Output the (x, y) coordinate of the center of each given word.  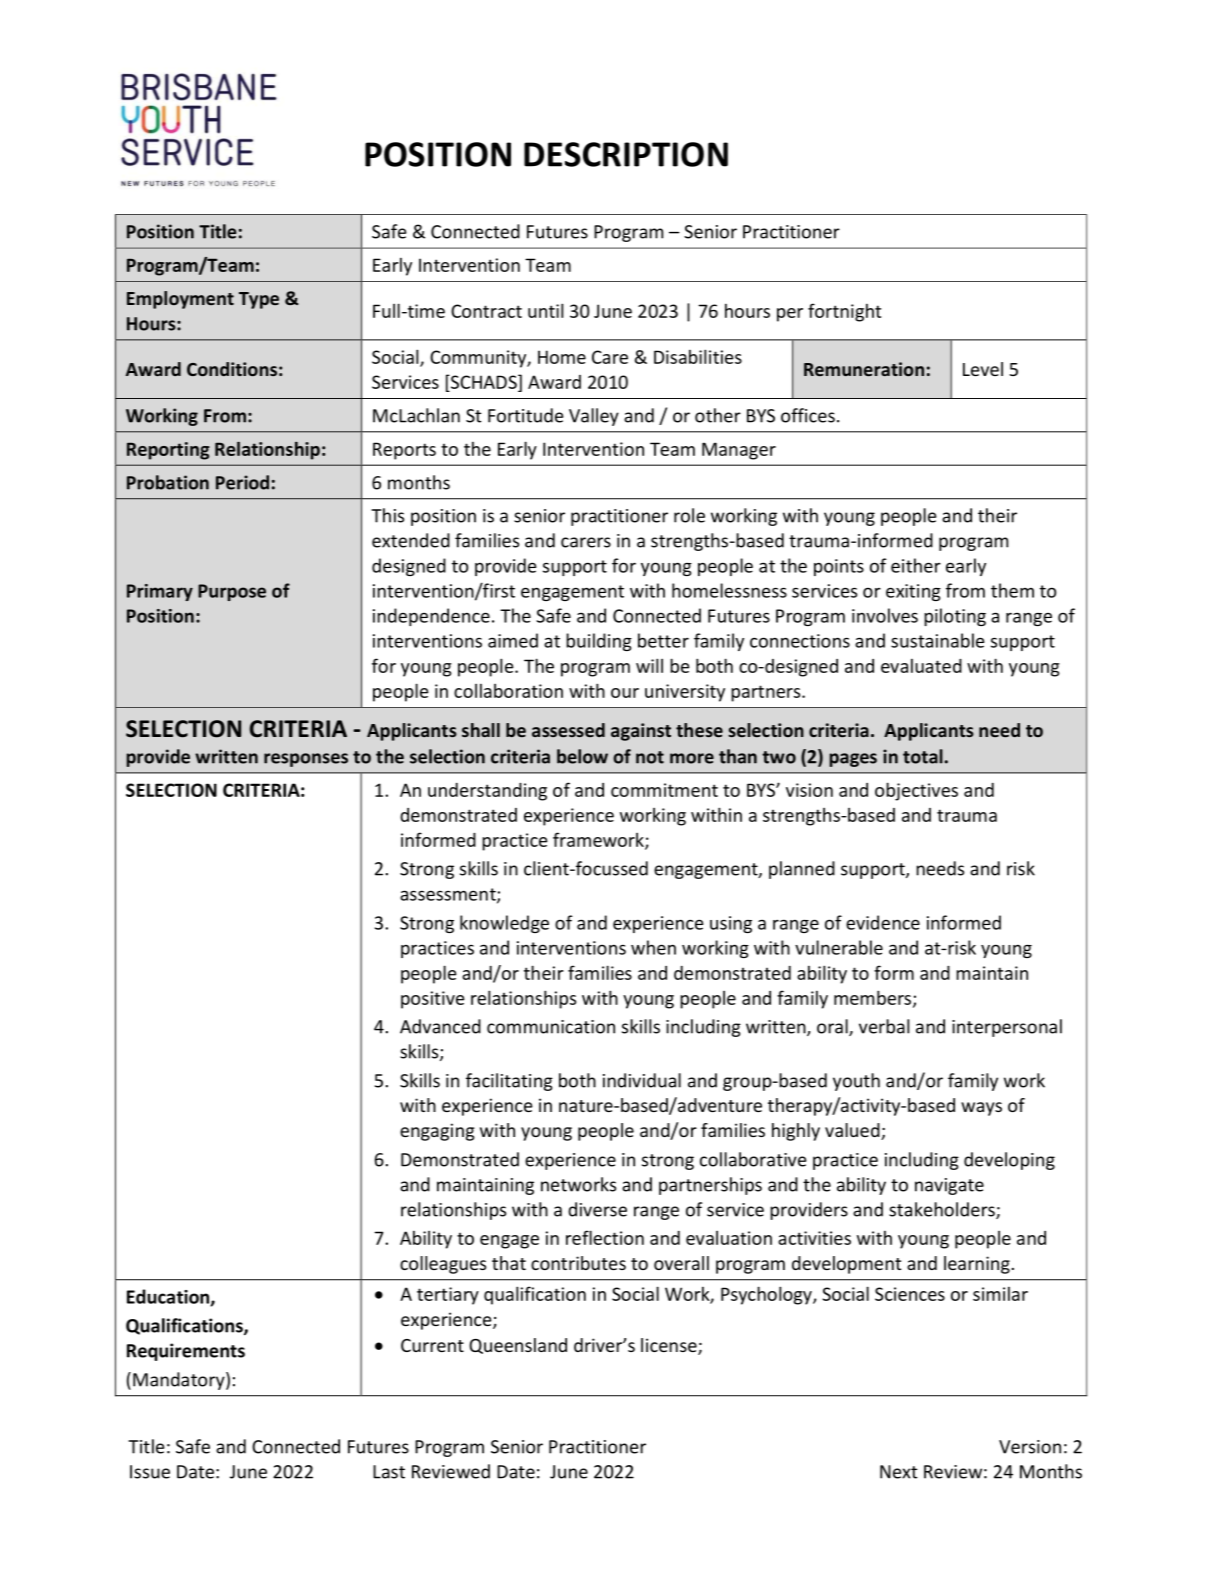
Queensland (518, 1346)
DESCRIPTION (626, 154)
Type (259, 300)
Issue (150, 1472)
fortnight (844, 312)
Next (899, 1472)
